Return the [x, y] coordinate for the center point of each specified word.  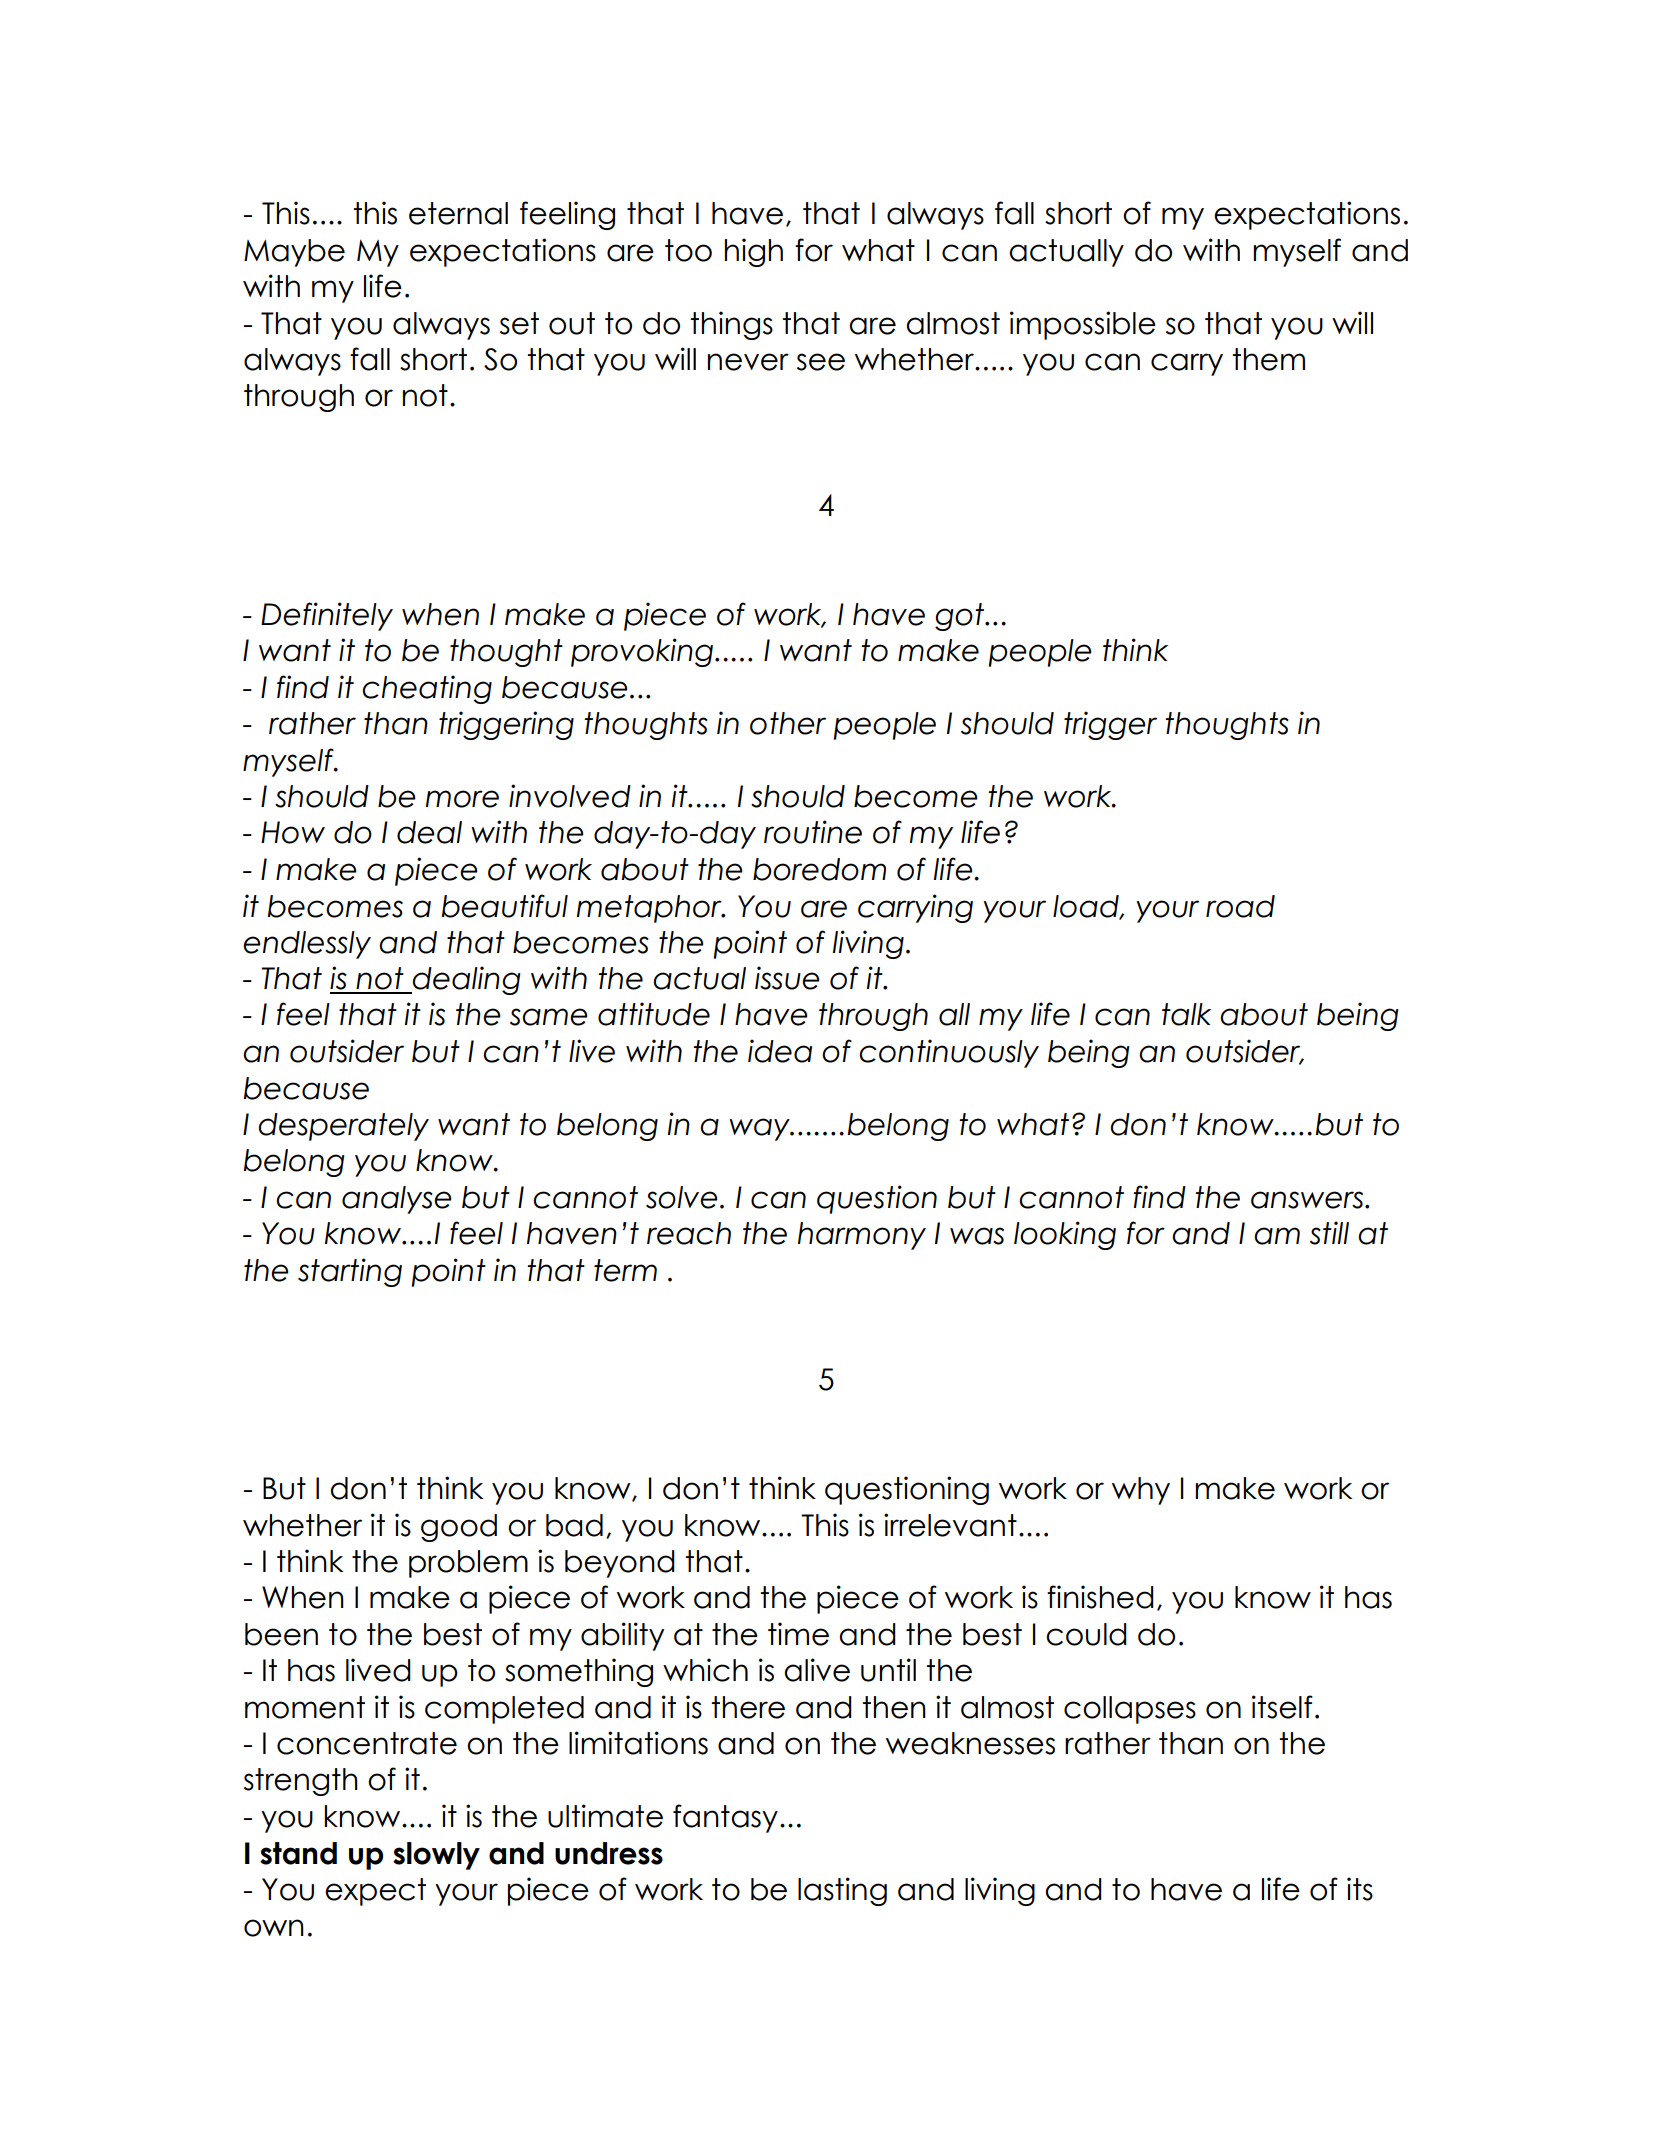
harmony [862, 1236]
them [1269, 359]
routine [813, 832]
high [754, 252]
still [1329, 1233]
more [462, 799]
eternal [458, 213]
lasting [842, 1891]
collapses [1130, 1710]
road [1240, 906]
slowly [436, 1856]
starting [350, 1272]
